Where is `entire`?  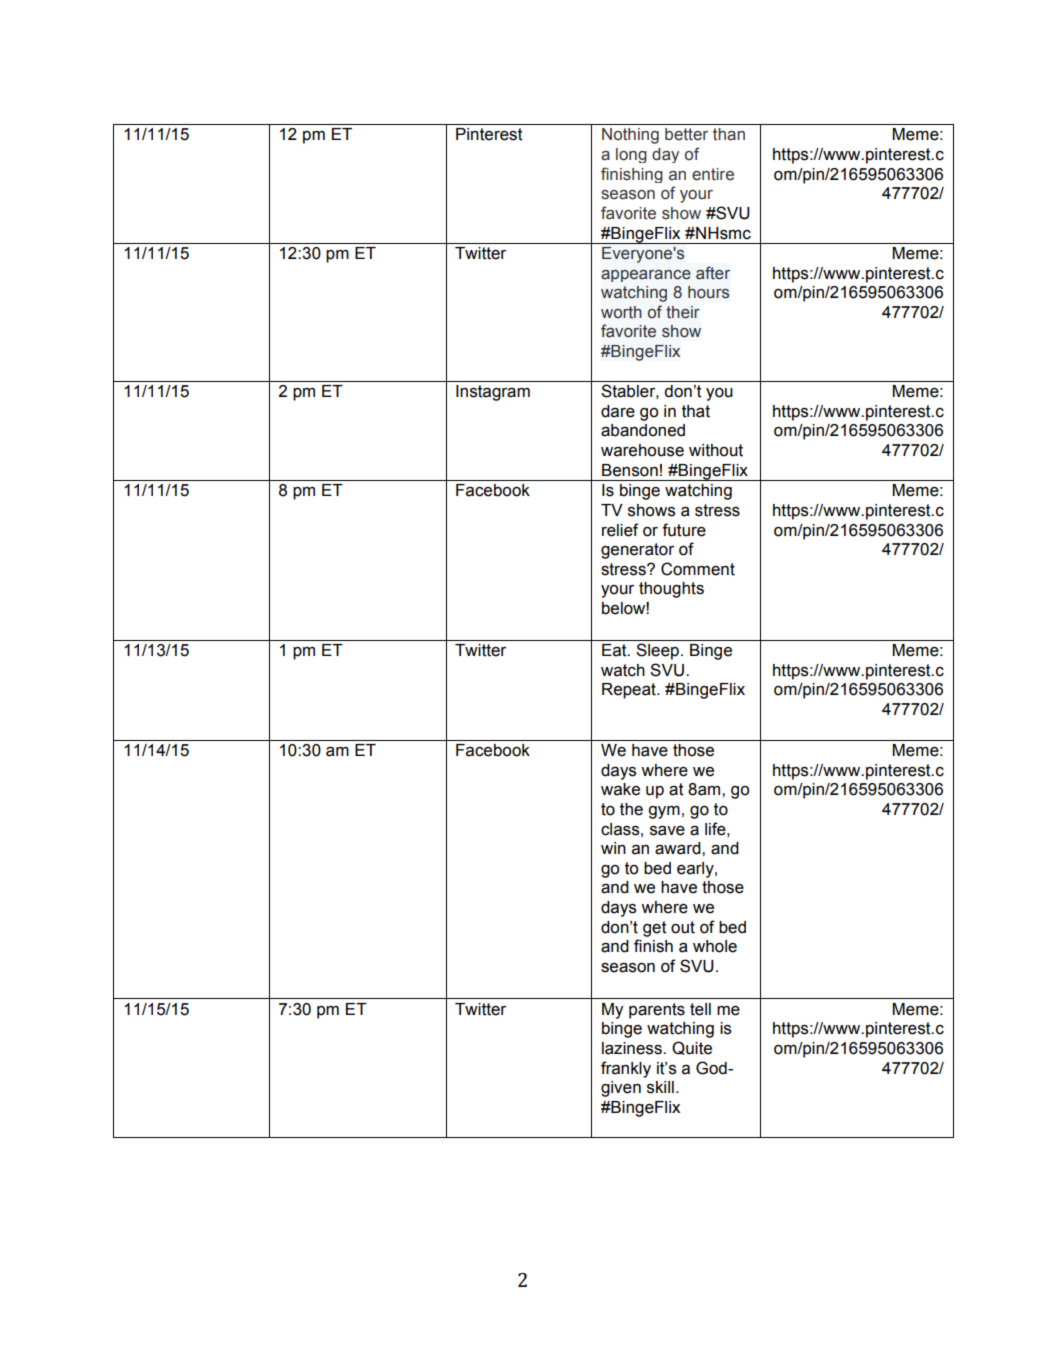 entire is located at coordinates (713, 174).
